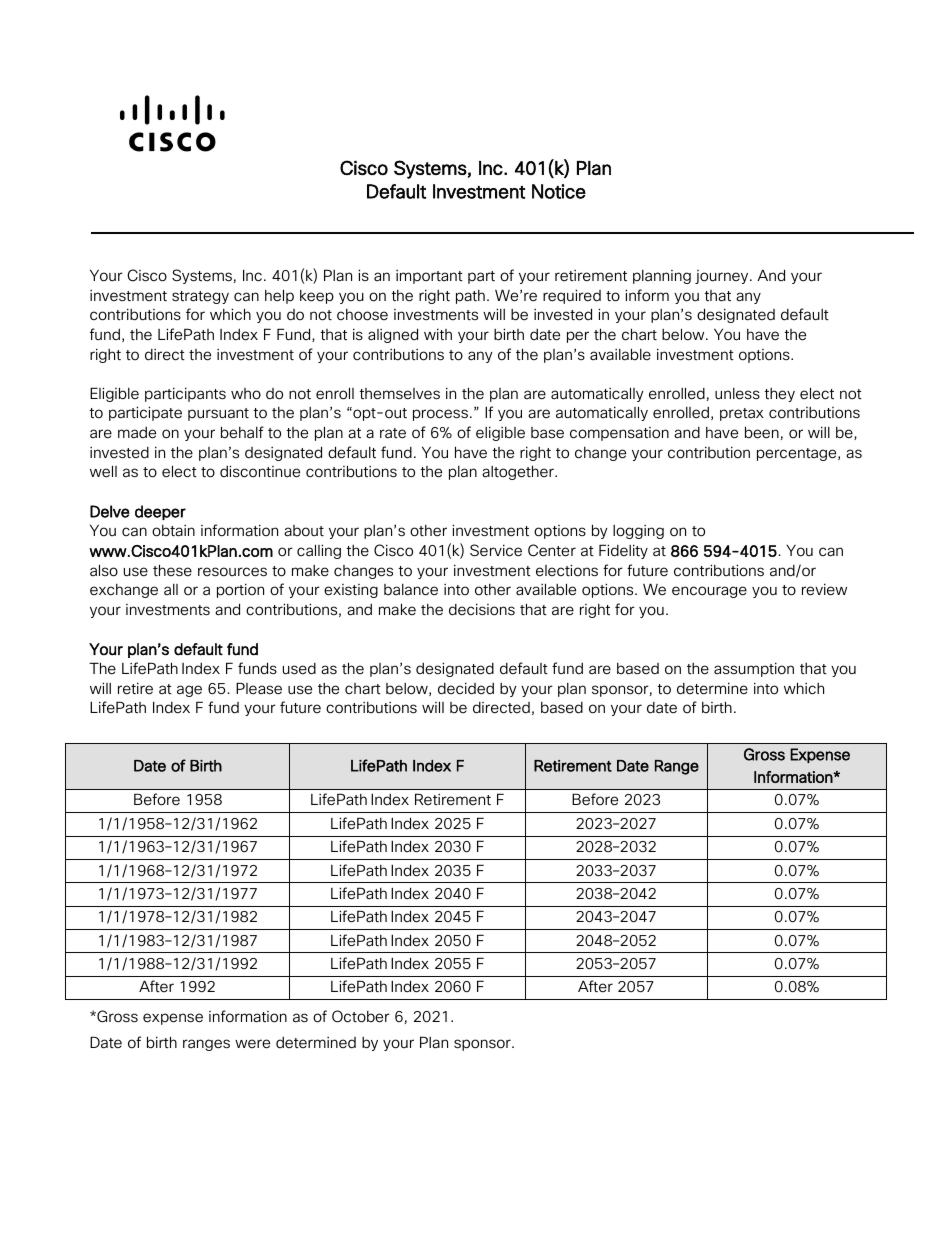 Image resolution: width=952 pixels, height=1233 pixels. What do you see at coordinates (252, 1044) in the screenshot?
I see `were` at bounding box center [252, 1044].
